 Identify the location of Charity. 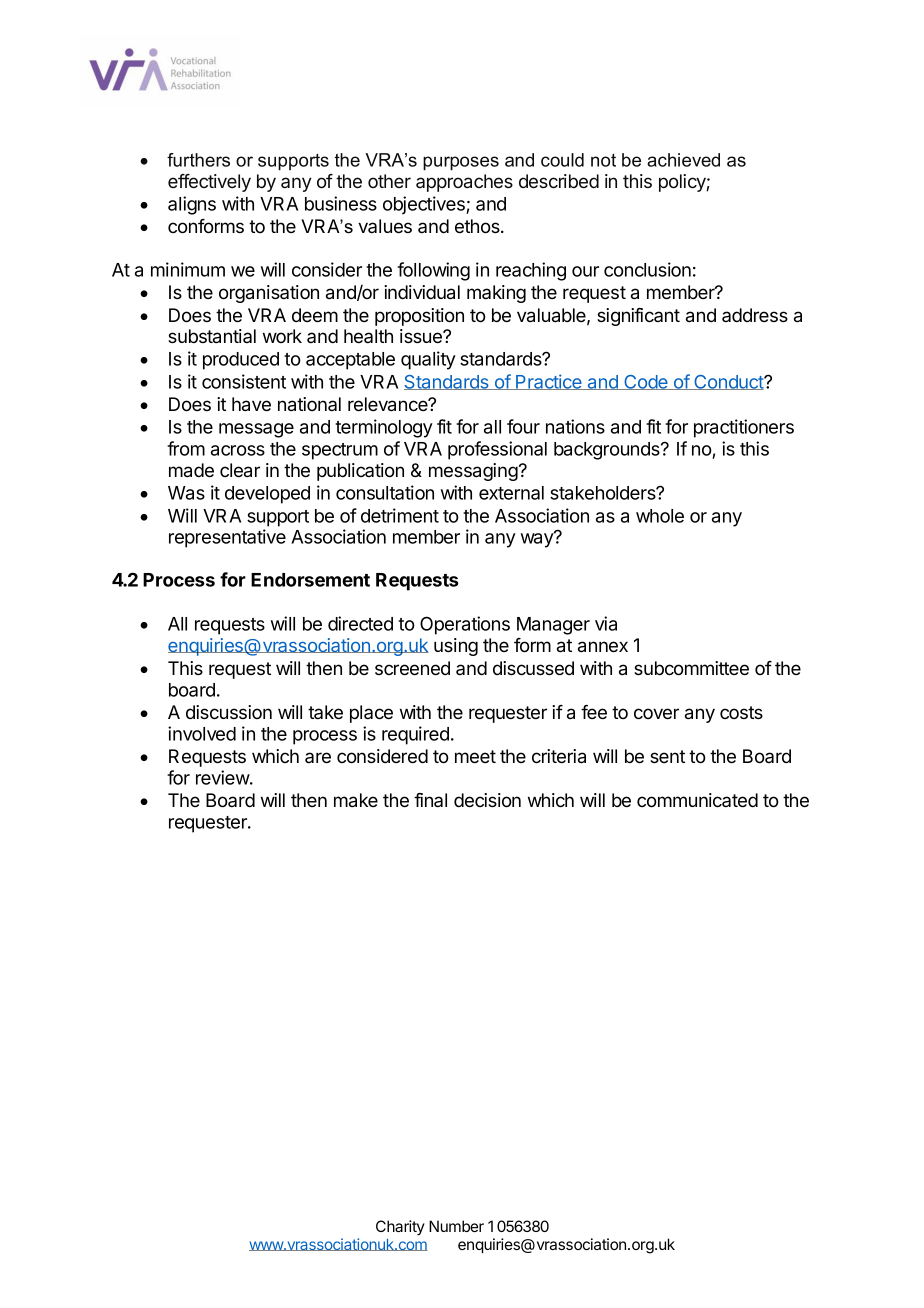
(400, 1228).
